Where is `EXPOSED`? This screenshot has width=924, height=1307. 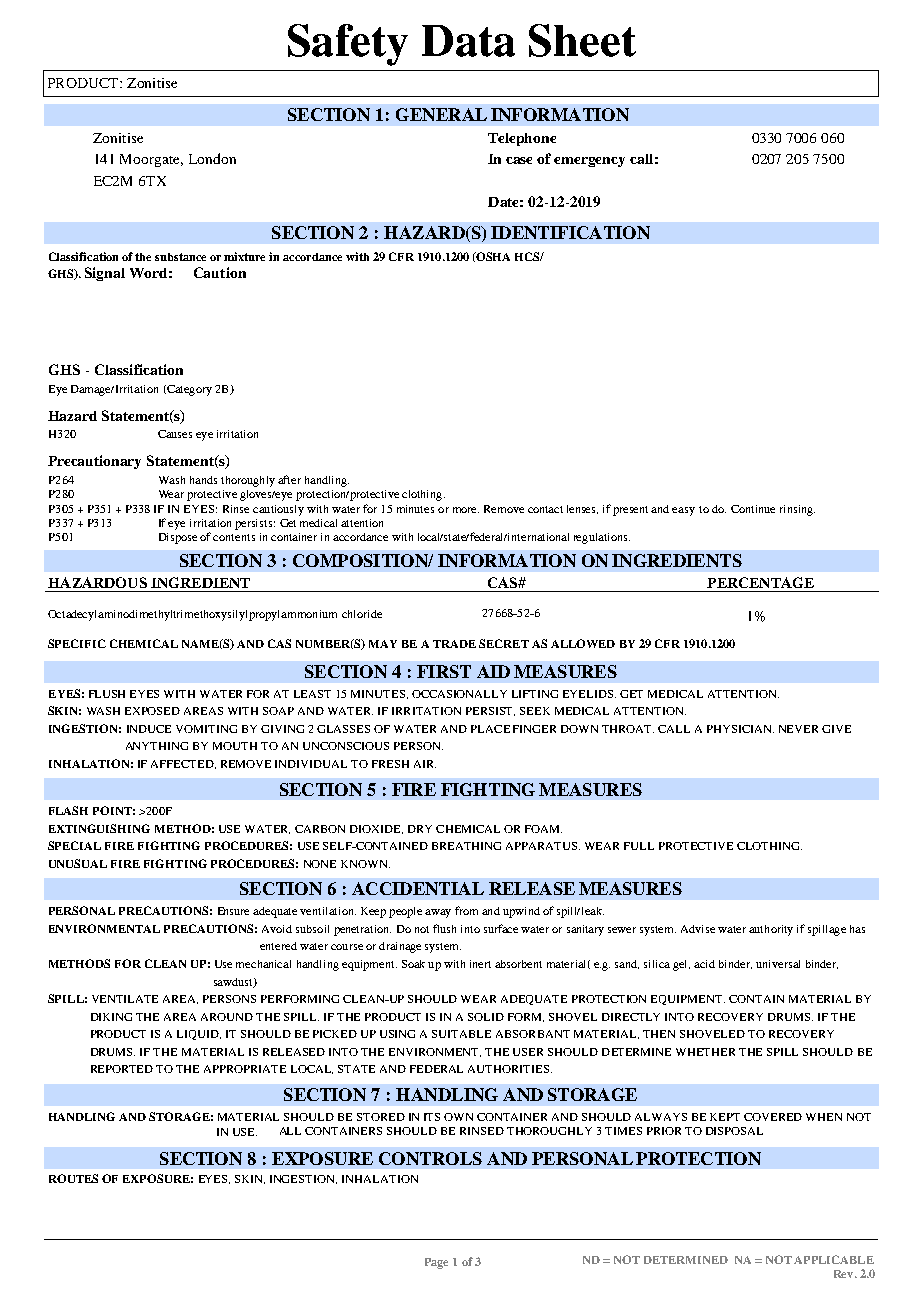
EXPOSED is located at coordinates (152, 711).
